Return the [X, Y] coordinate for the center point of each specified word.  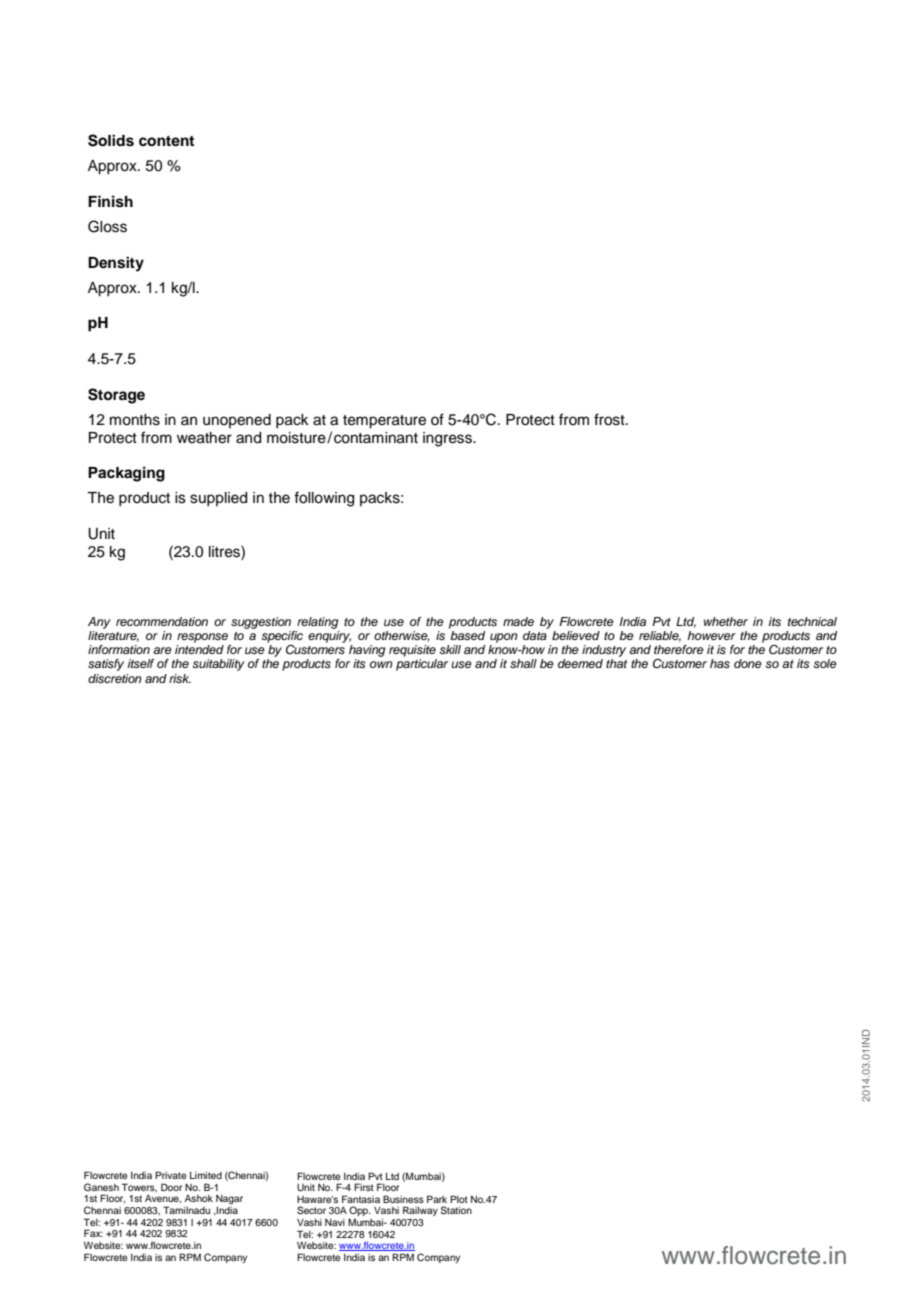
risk [180, 678]
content [166, 141]
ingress [448, 439]
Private [170, 1175]
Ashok [199, 1198]
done [748, 663]
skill [450, 649]
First [364, 1187]
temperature [384, 422]
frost [610, 419]
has [720, 663]
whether [726, 621]
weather [204, 438]
